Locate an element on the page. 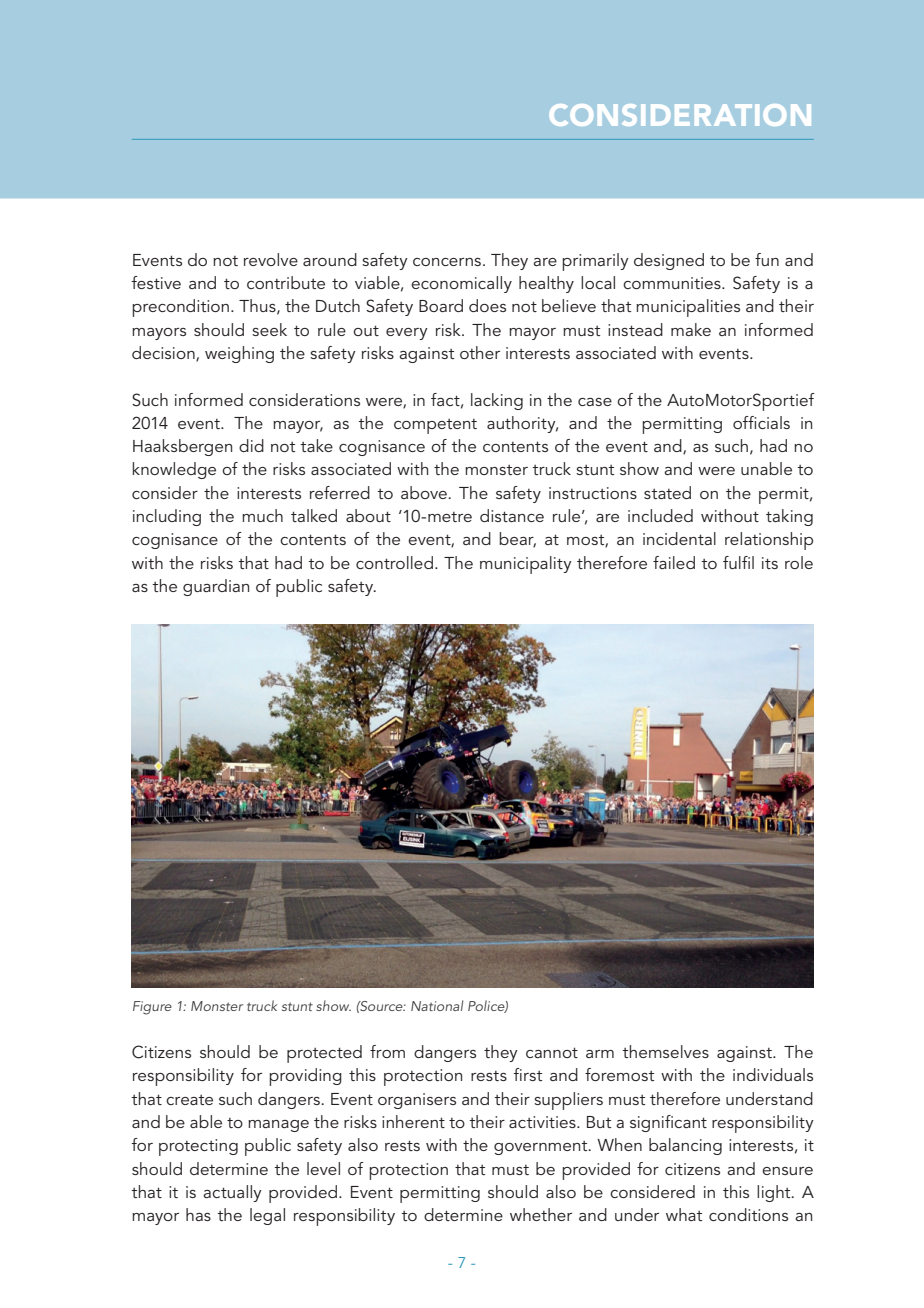  municipalities is located at coordinates (688, 308).
